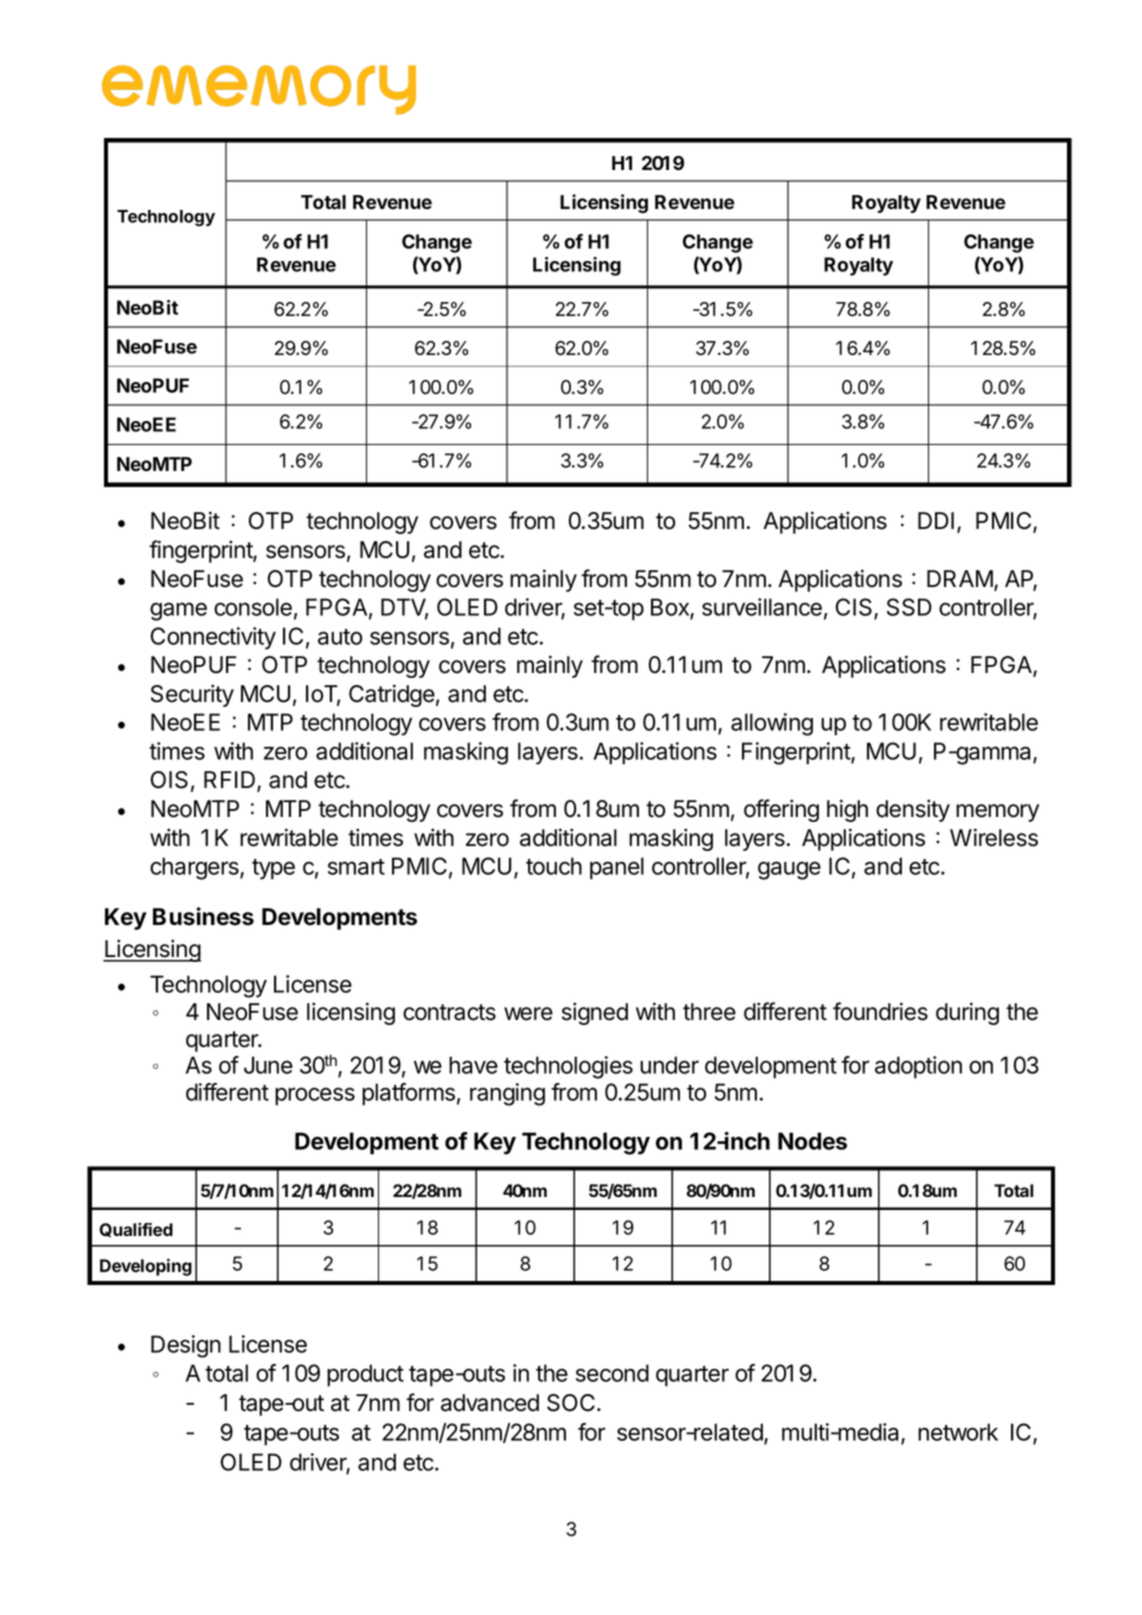 This screenshot has height=1615, width=1142. What do you see at coordinates (554, 866) in the screenshot?
I see `touch` at bounding box center [554, 866].
